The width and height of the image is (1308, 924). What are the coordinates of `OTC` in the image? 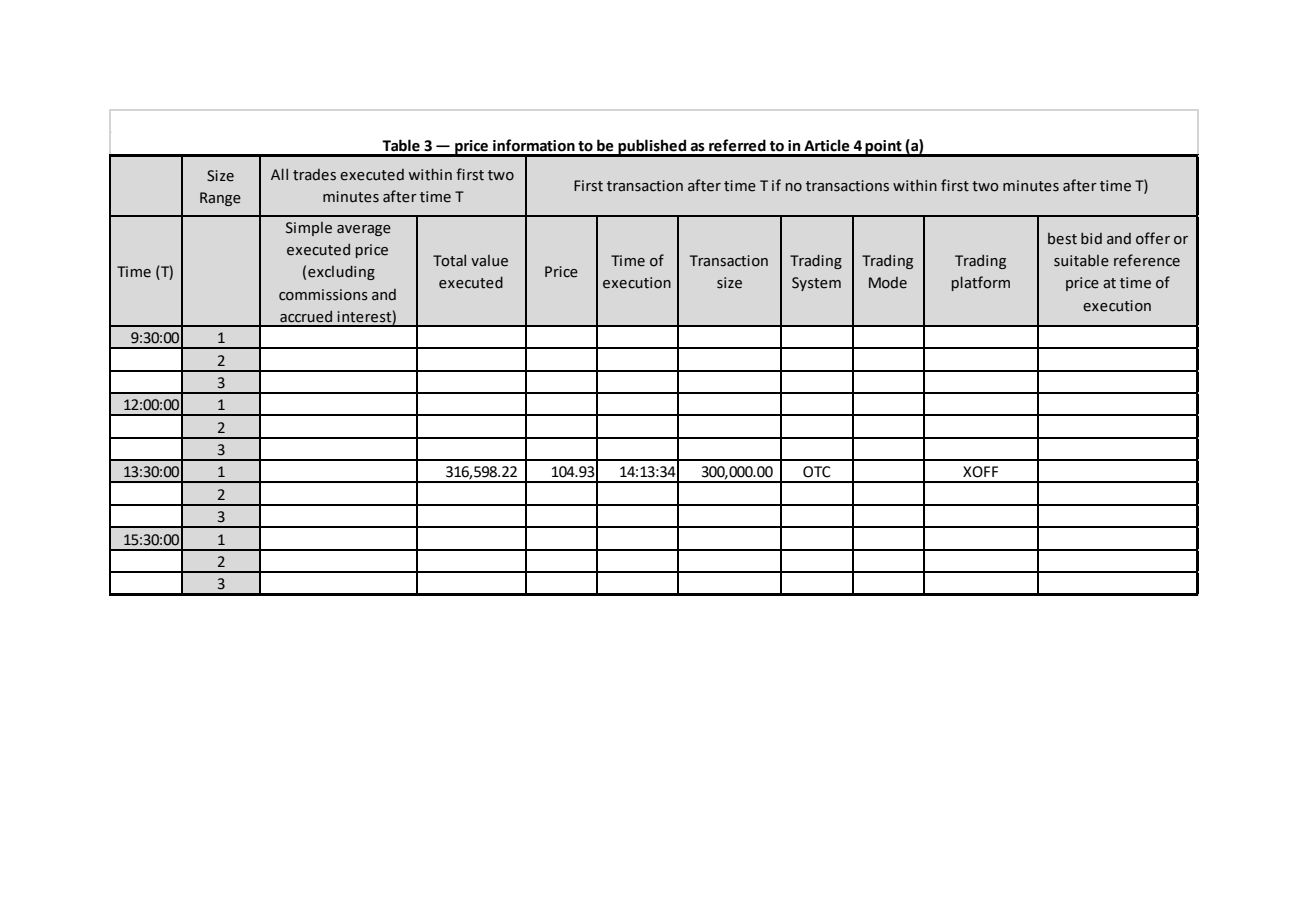 It's located at (817, 472).
